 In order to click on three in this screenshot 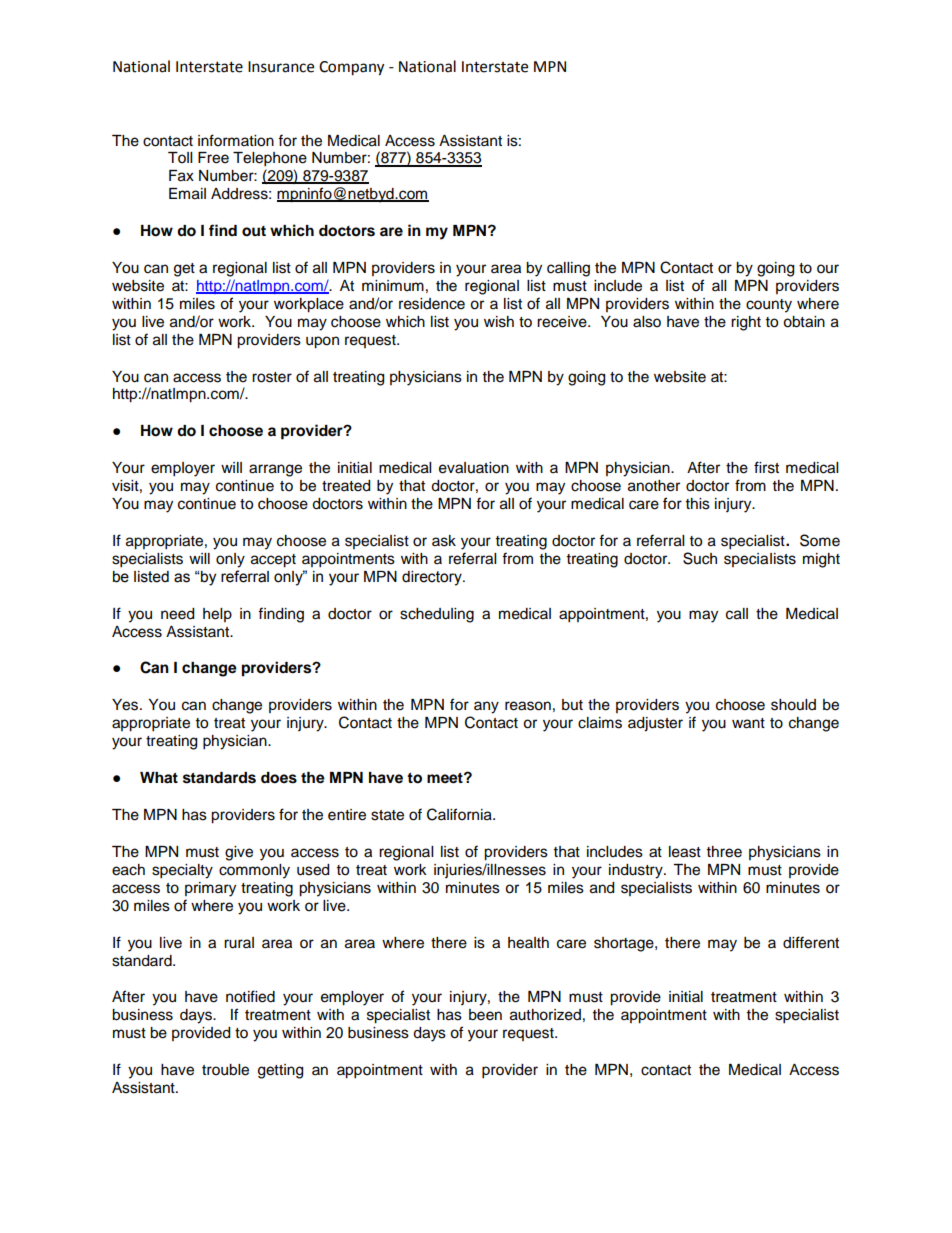, I will do `click(724, 852)`.
